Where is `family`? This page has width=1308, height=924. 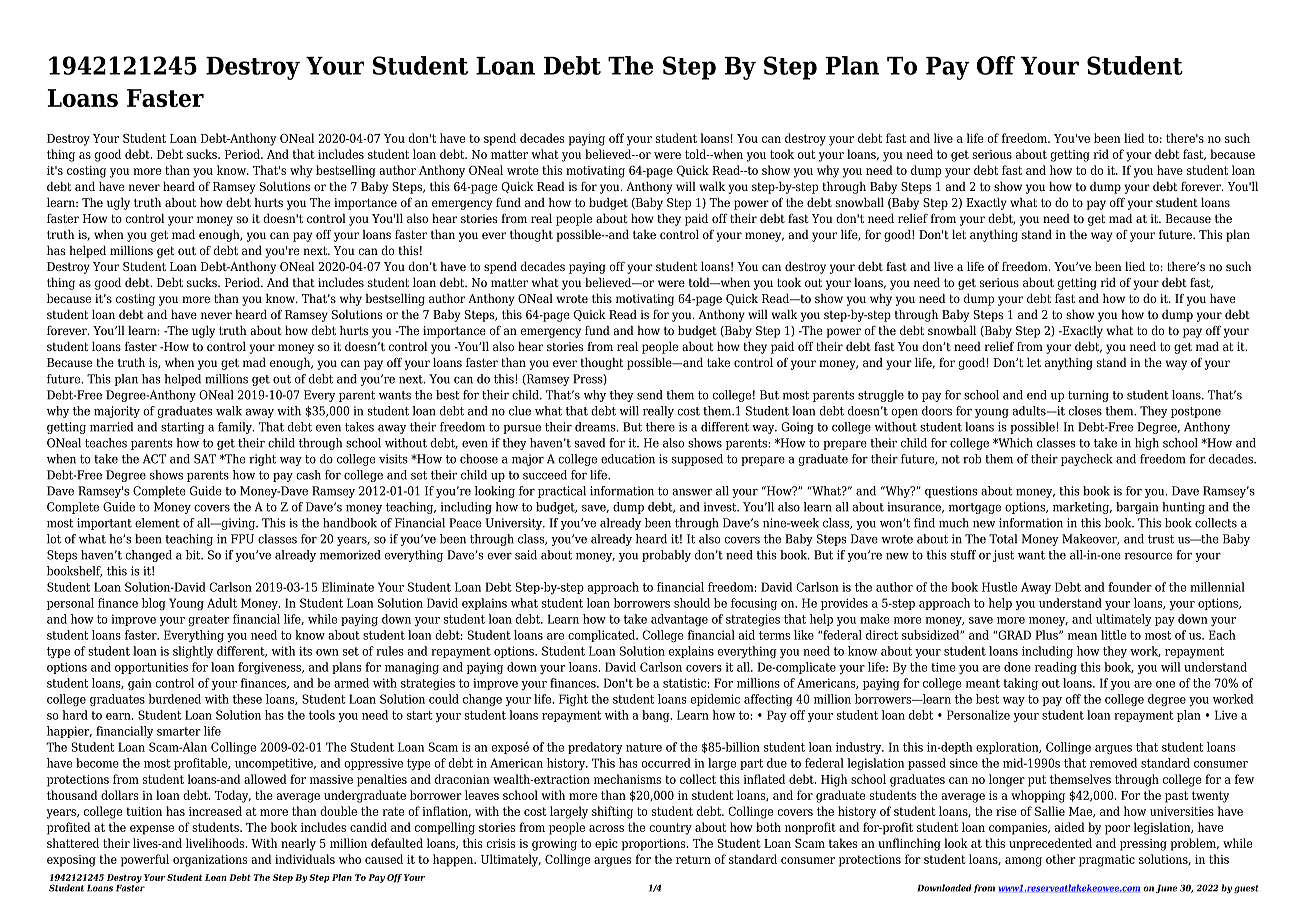
family is located at coordinates (236, 428).
